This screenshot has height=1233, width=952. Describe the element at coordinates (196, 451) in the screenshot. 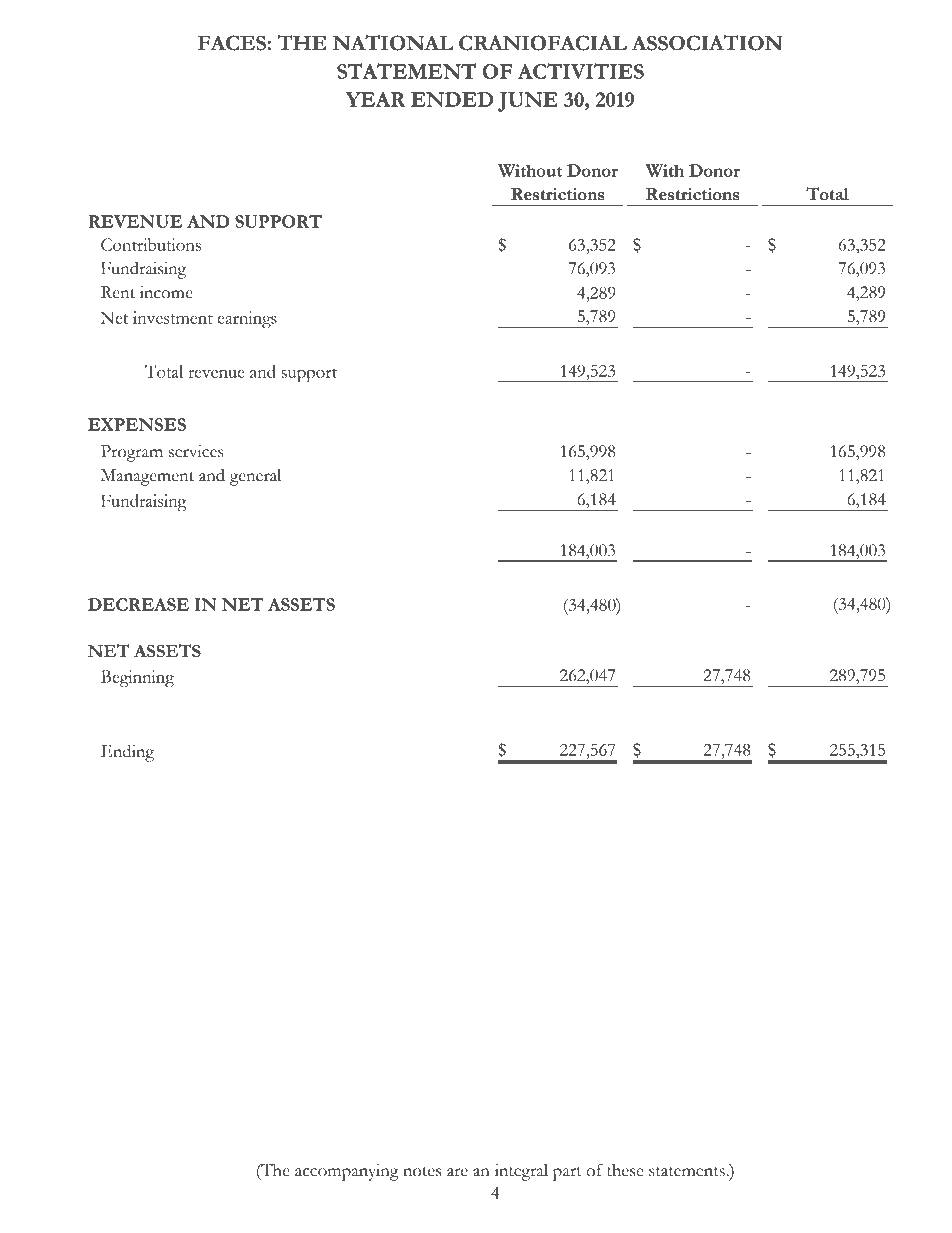

I see `services` at that location.
